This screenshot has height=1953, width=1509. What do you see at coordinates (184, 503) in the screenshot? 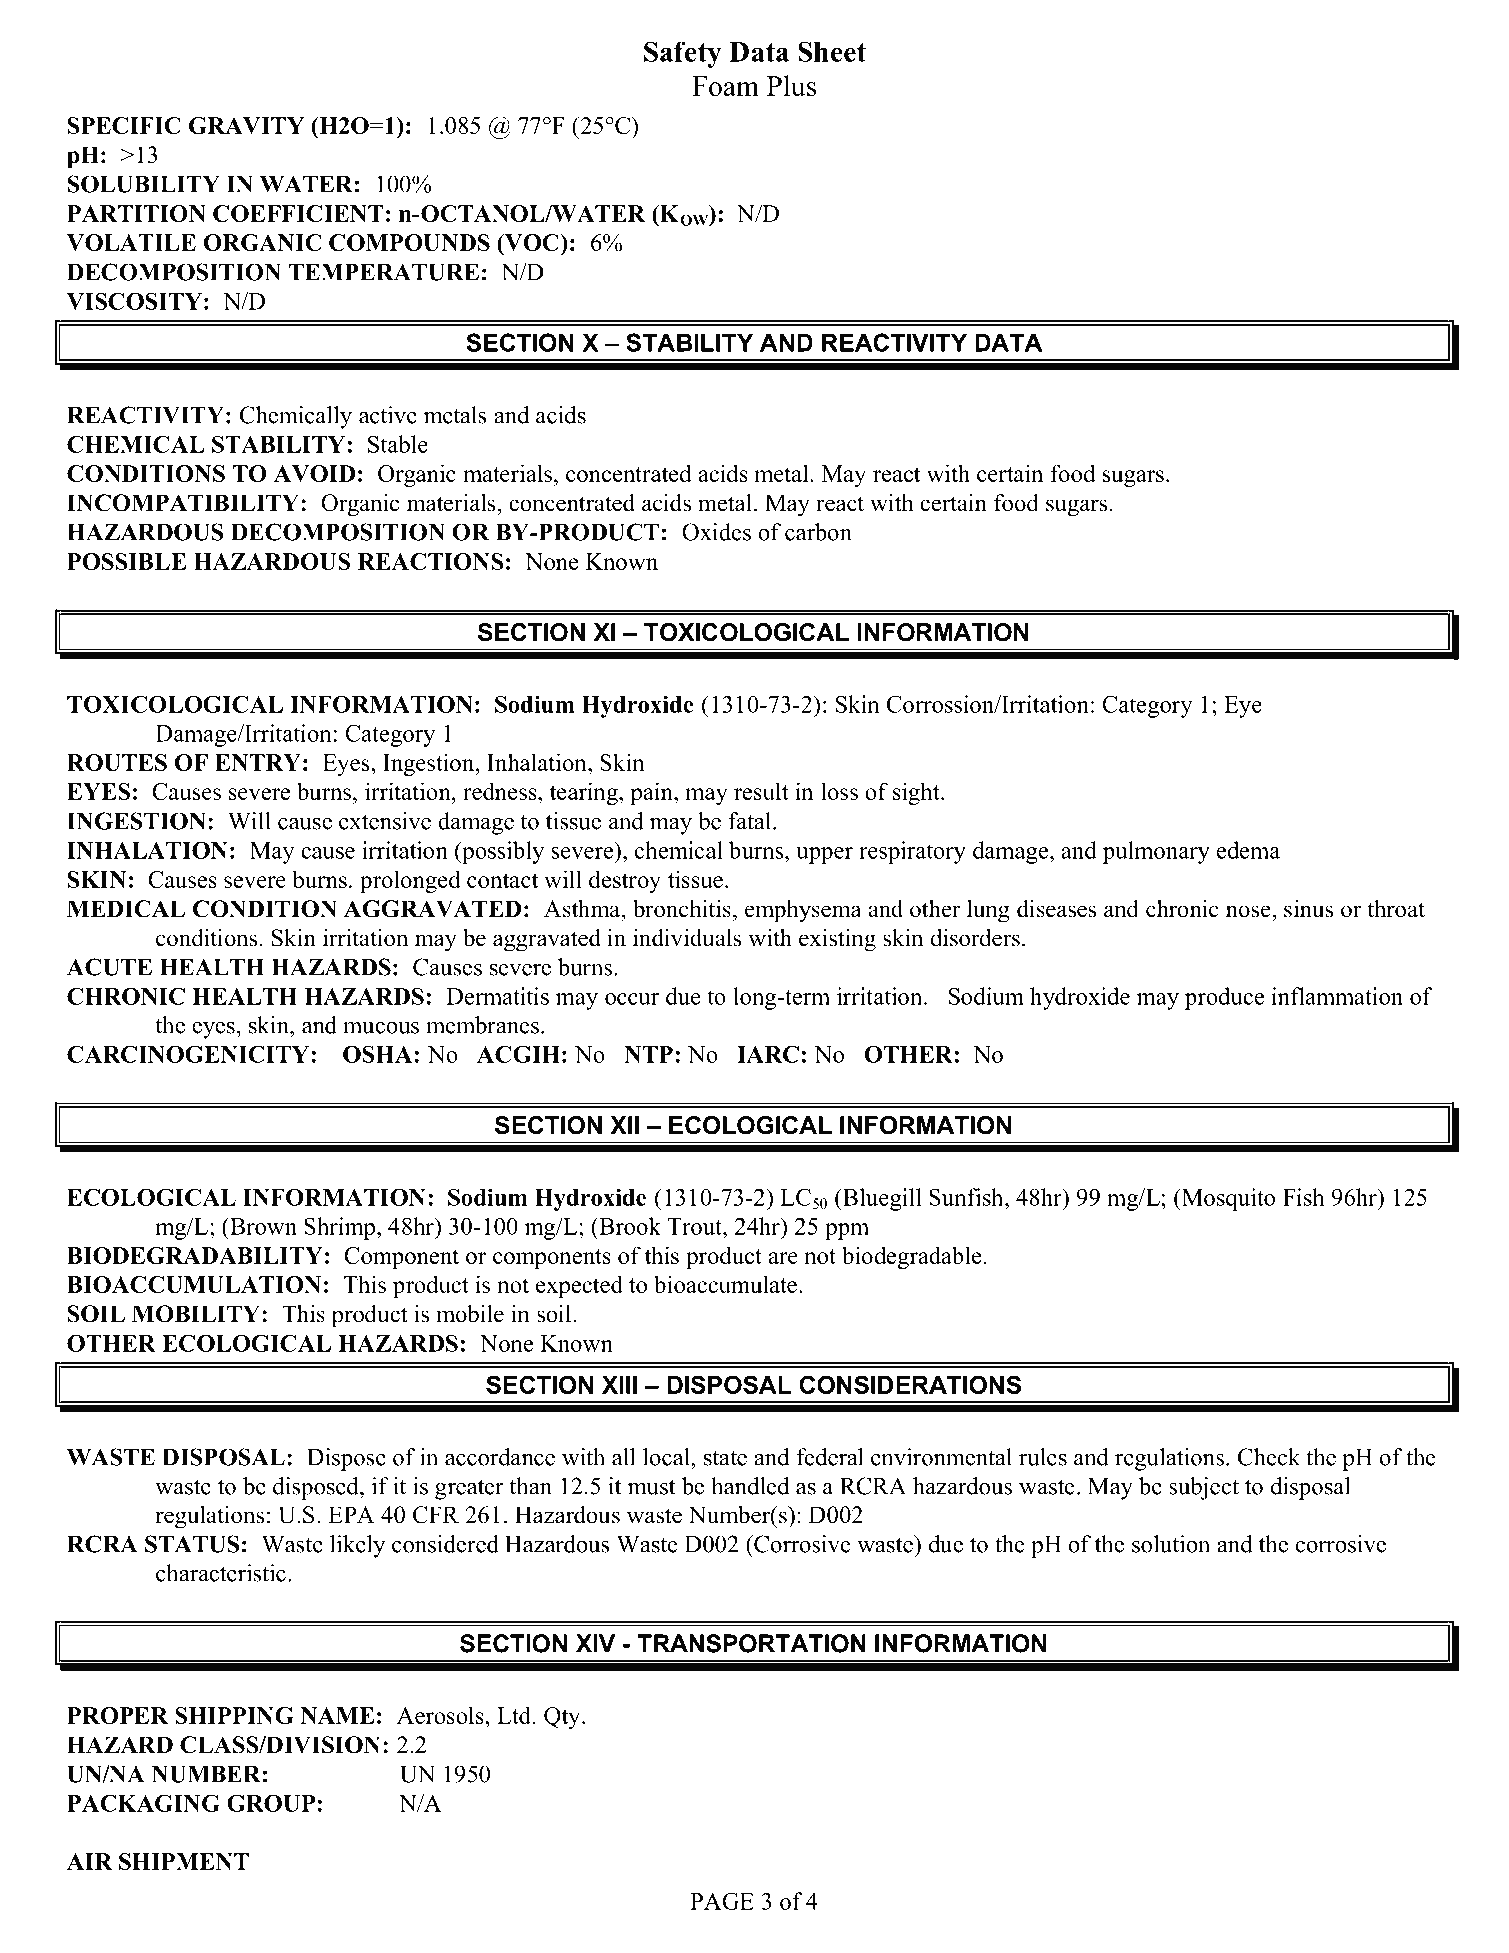
I see `INCOMPATIBILITY` at bounding box center [184, 503].
